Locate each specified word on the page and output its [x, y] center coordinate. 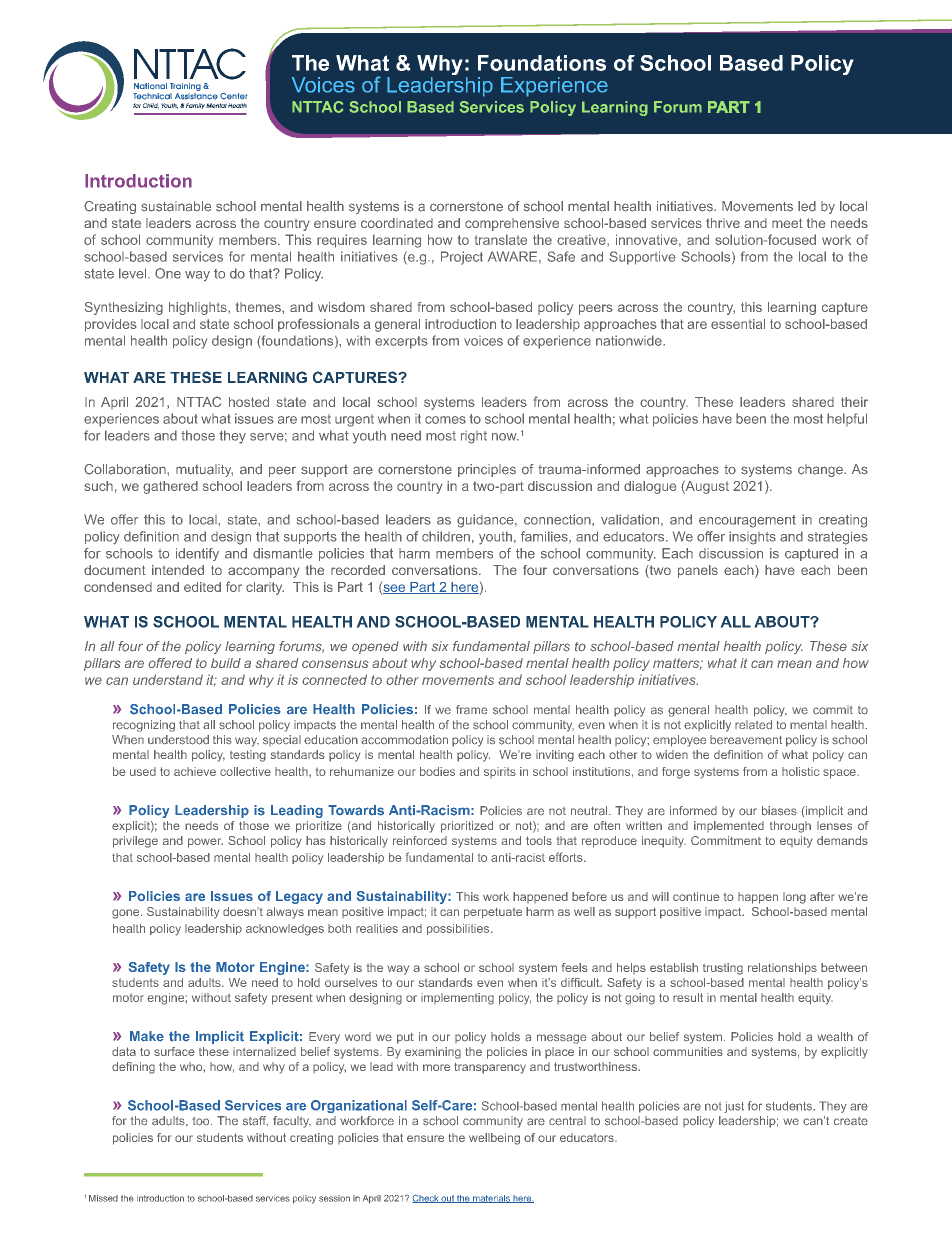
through [790, 827]
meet [787, 223]
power [205, 843]
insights [752, 538]
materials [491, 1199]
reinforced [420, 840]
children [446, 536]
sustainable [176, 206]
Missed [103, 1198]
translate [501, 239]
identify [197, 554]
